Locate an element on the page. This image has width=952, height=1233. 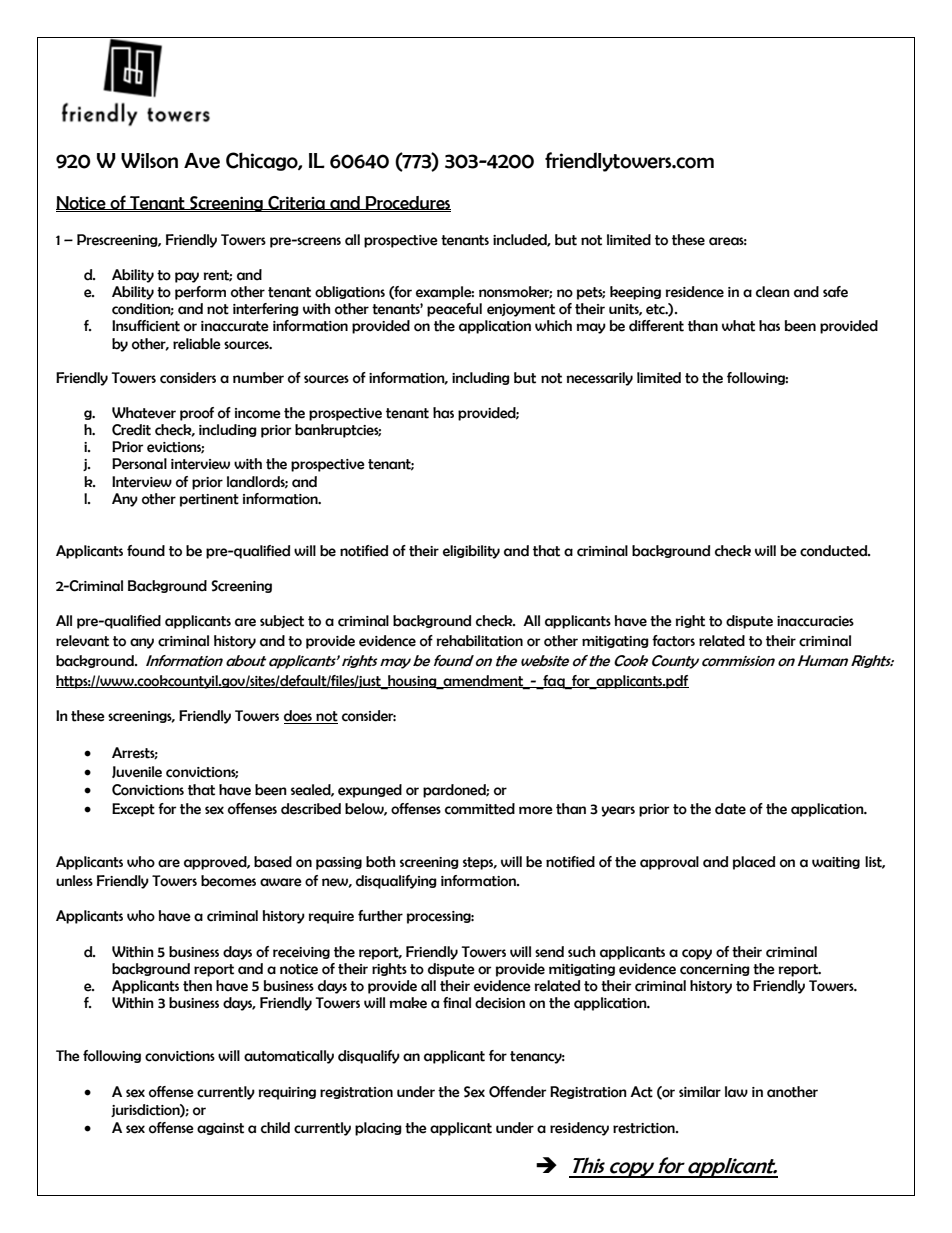
Wilson is located at coordinates (149, 161).
